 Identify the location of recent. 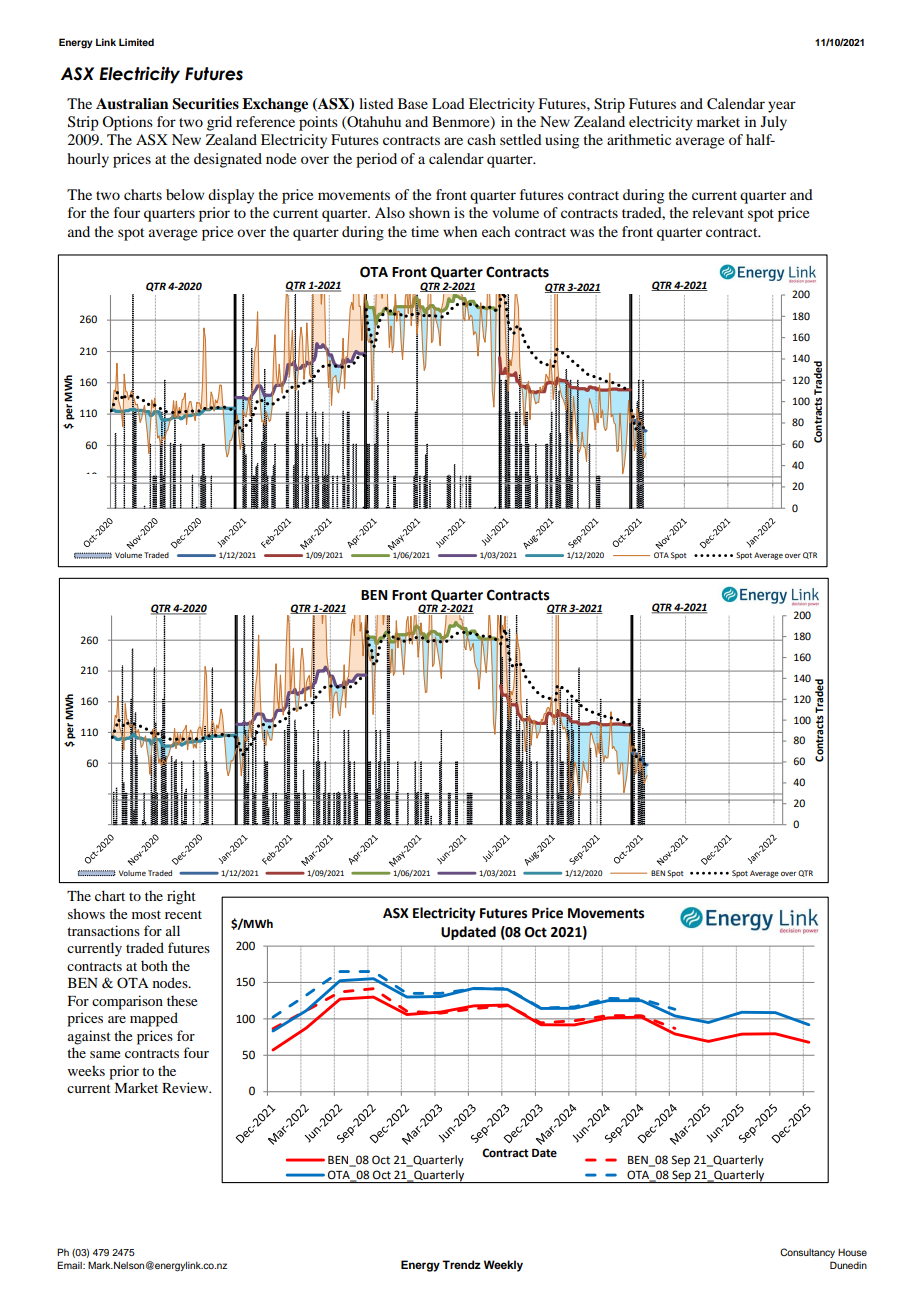
(183, 914).
